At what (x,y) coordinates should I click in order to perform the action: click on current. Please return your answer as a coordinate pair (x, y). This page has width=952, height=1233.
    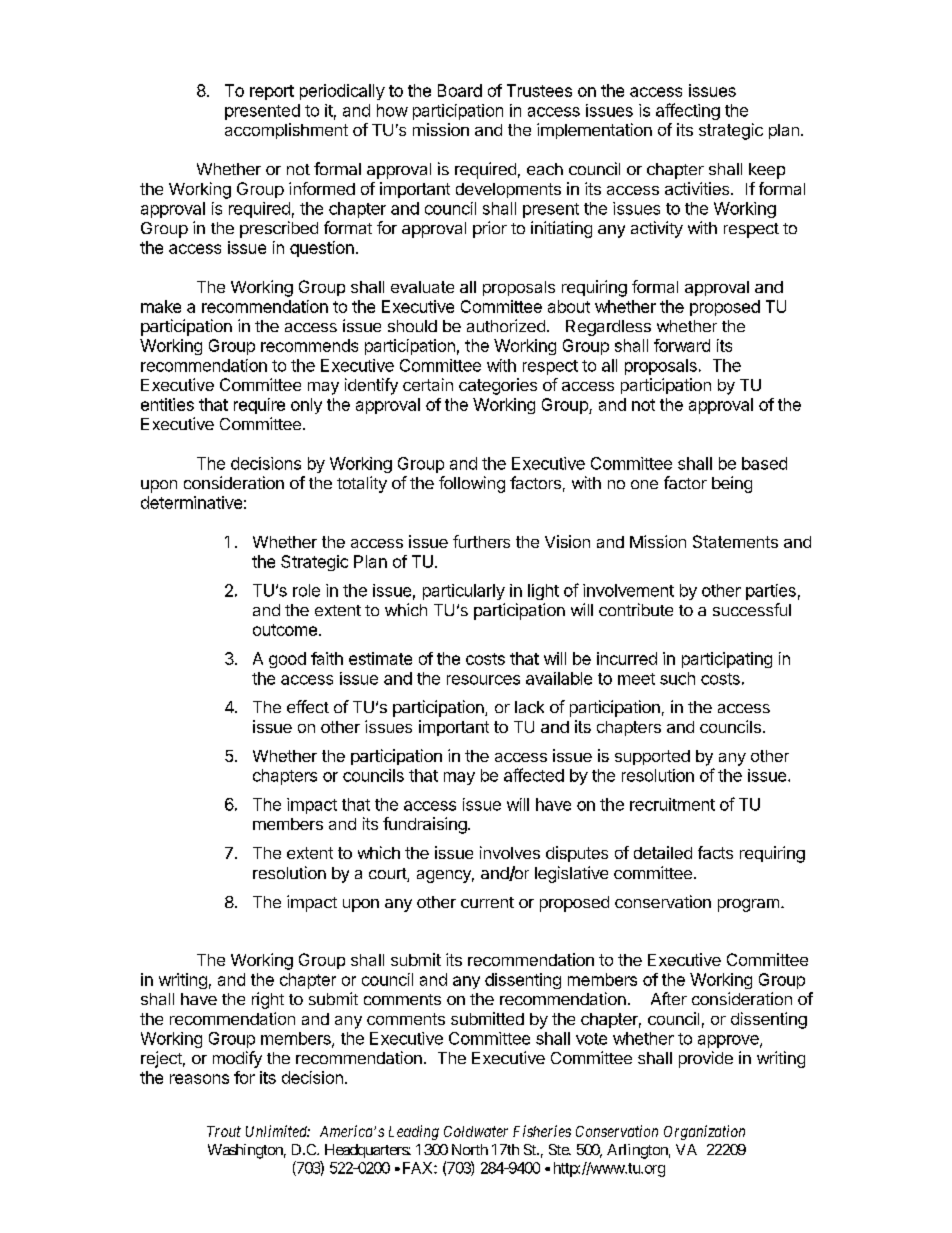
    Looking at the image, I should click on (487, 902).
